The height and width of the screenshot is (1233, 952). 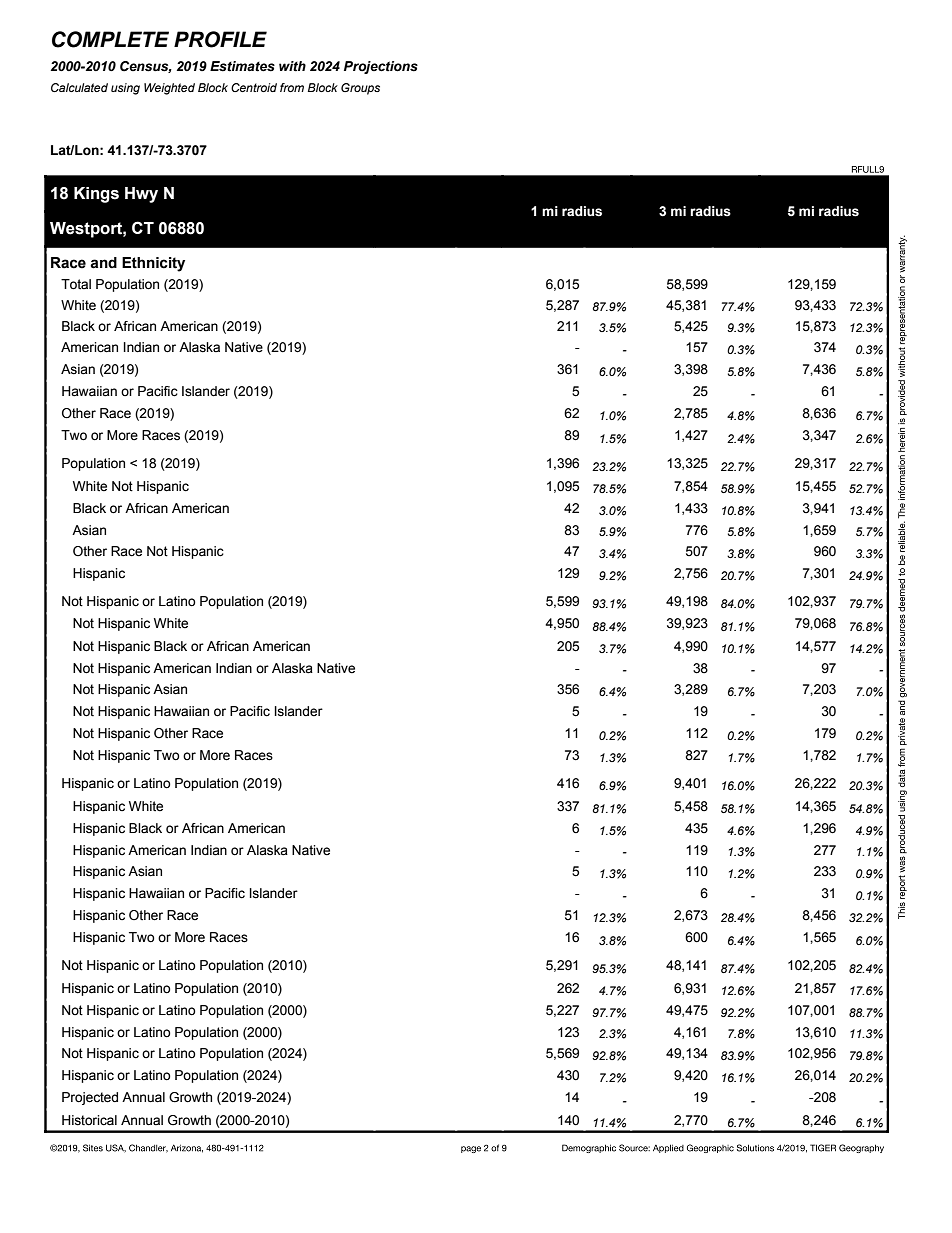 What do you see at coordinates (96, 195) in the screenshot?
I see `Kings` at bounding box center [96, 195].
